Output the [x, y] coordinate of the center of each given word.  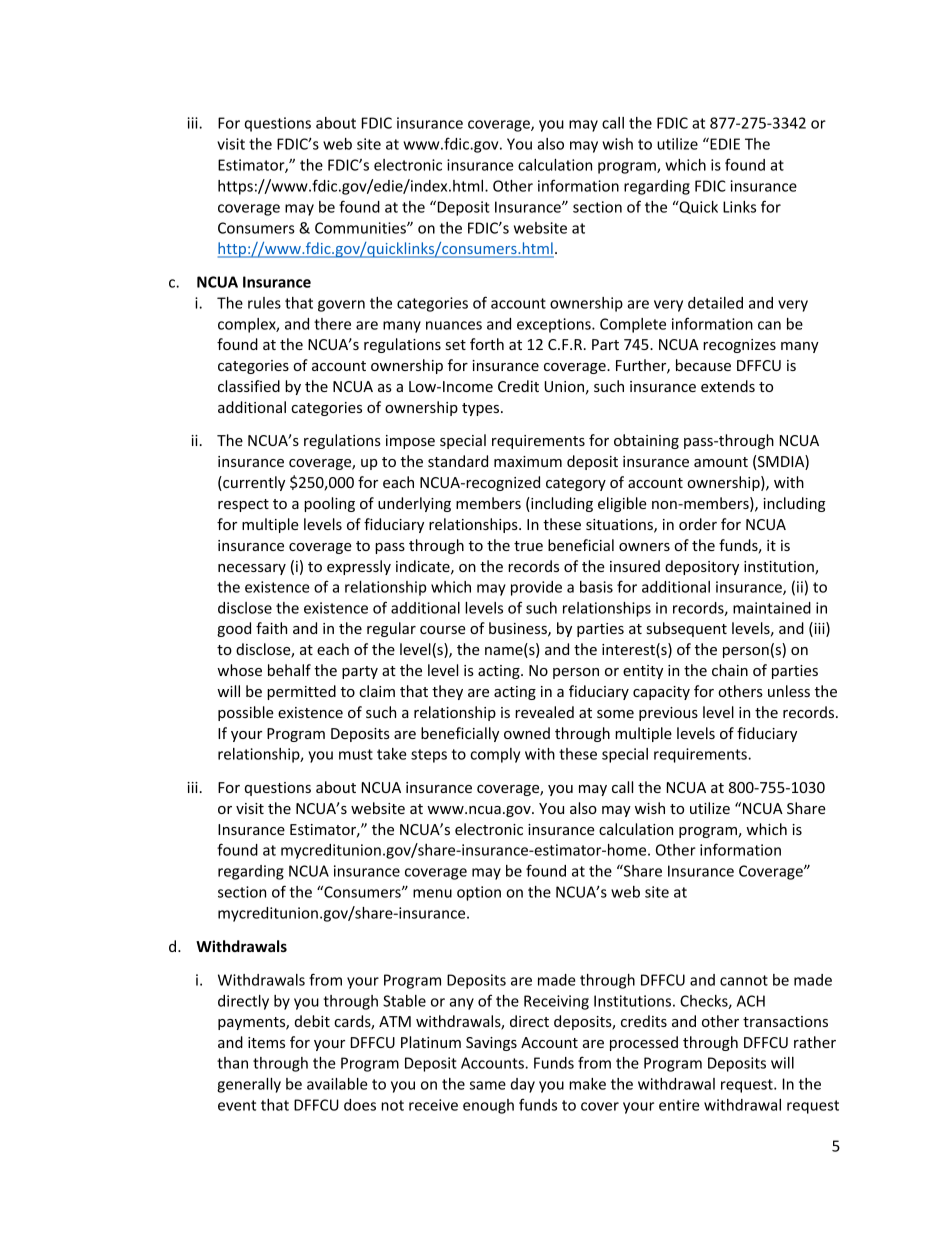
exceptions [555, 325]
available [337, 1084]
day [523, 1085]
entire [679, 1105]
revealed [544, 712]
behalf [289, 670]
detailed [715, 303]
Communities [361, 228]
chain [730, 670]
